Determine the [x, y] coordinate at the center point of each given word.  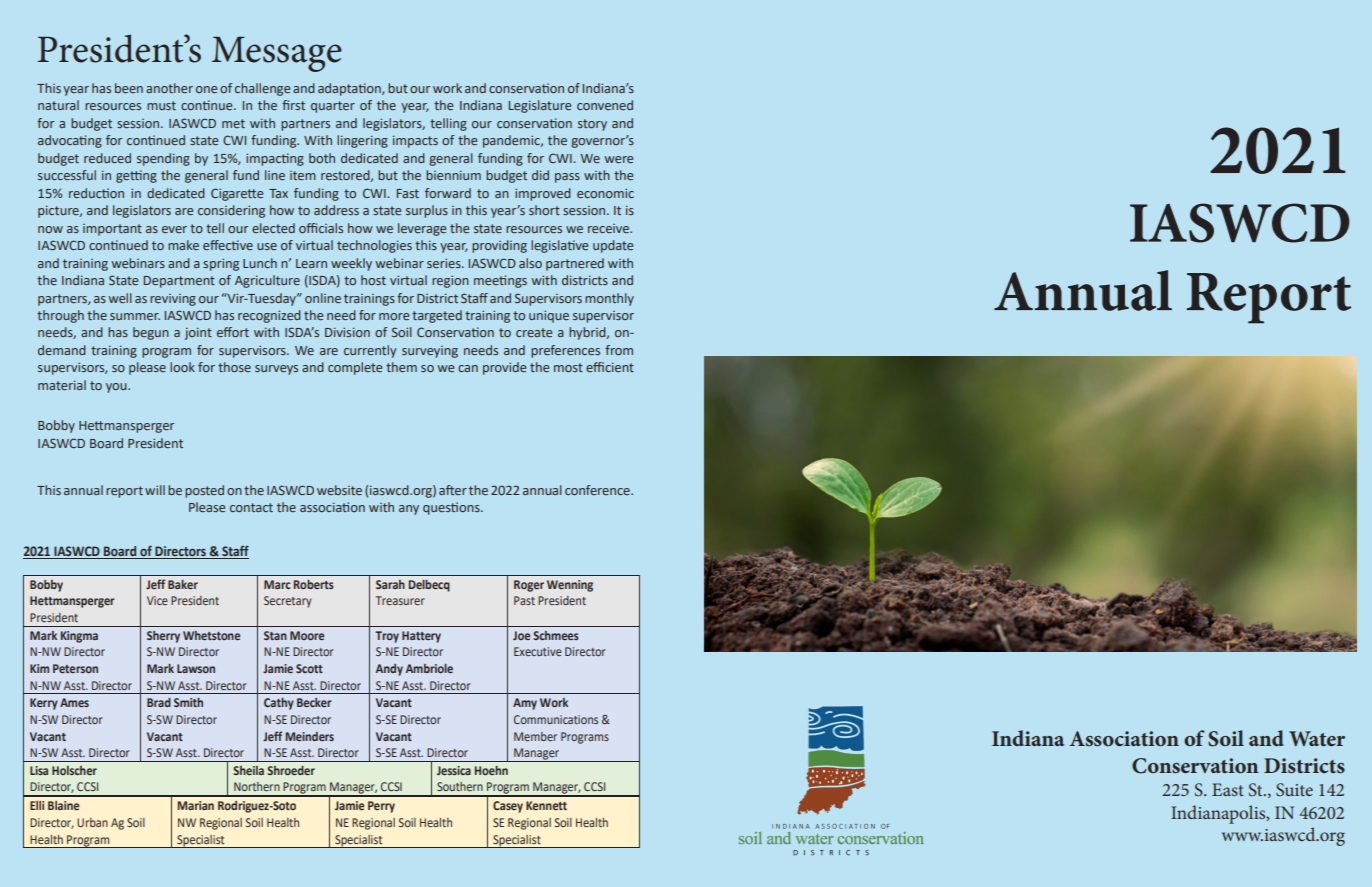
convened [605, 105]
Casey [508, 807]
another [169, 88]
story [592, 125]
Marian [196, 805]
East [1228, 789]
